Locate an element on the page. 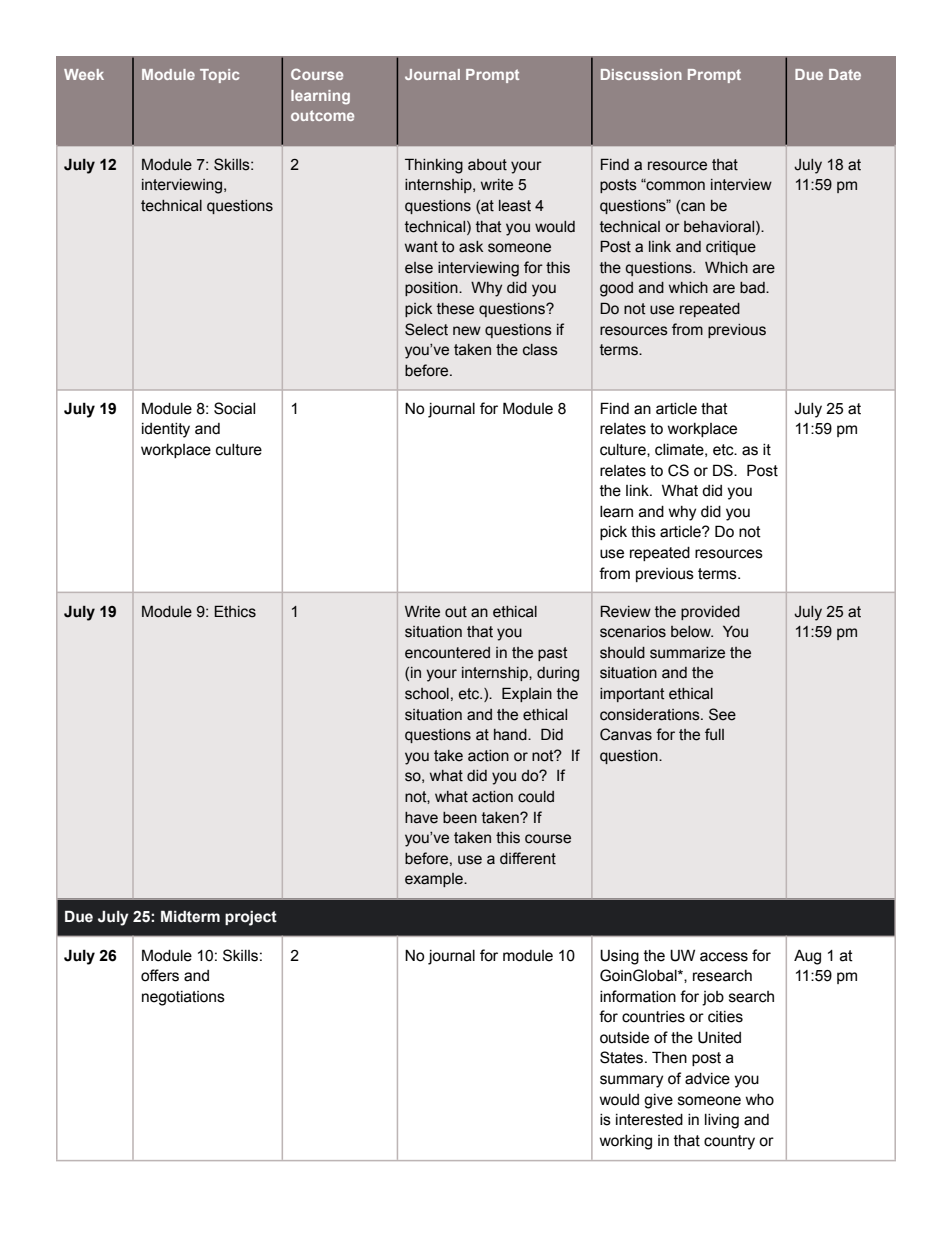 Image resolution: width=952 pixels, height=1233 pixels. about is located at coordinates (487, 165).
